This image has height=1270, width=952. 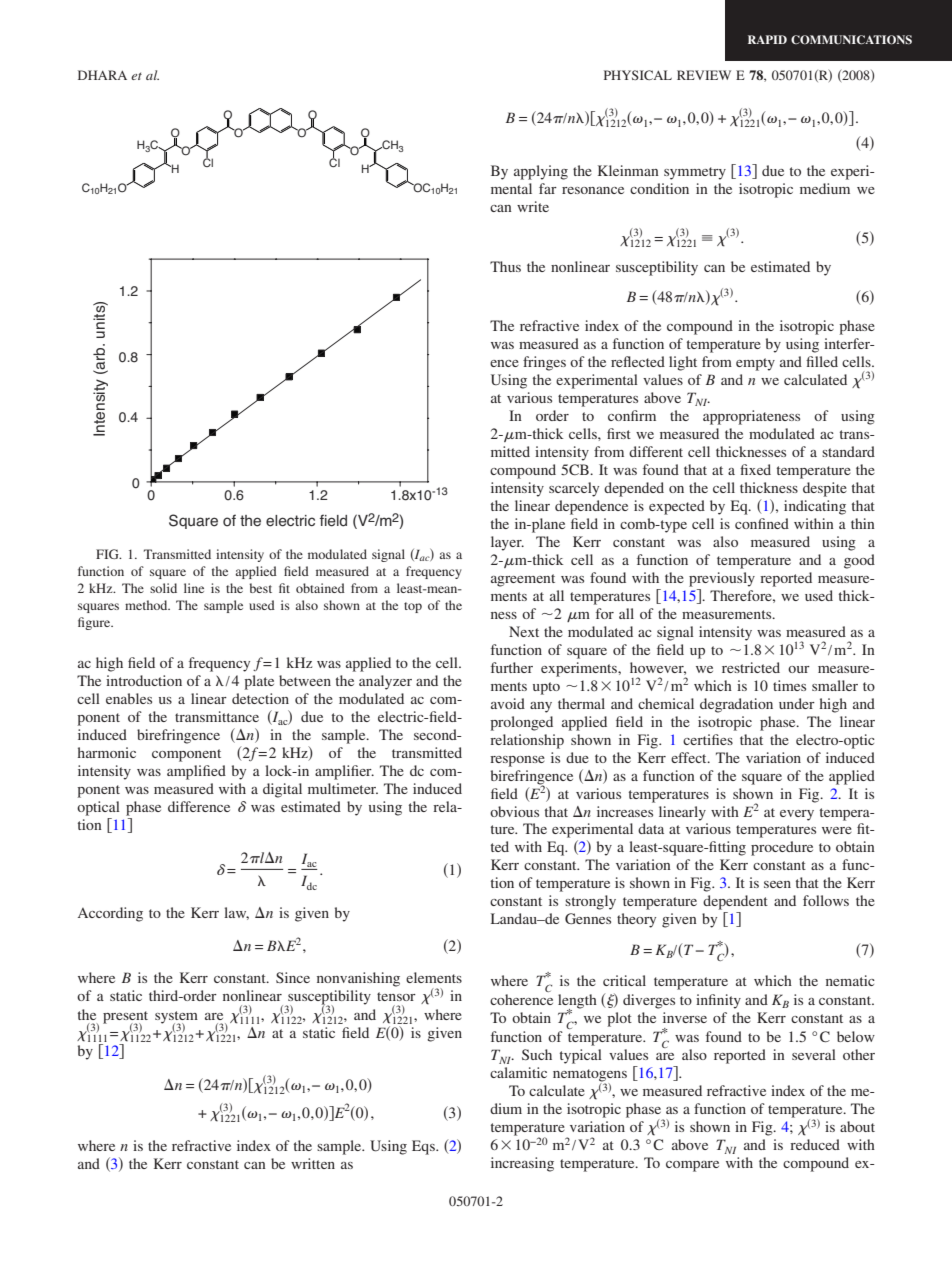 What do you see at coordinates (533, 206) in the image?
I see `write` at bounding box center [533, 206].
